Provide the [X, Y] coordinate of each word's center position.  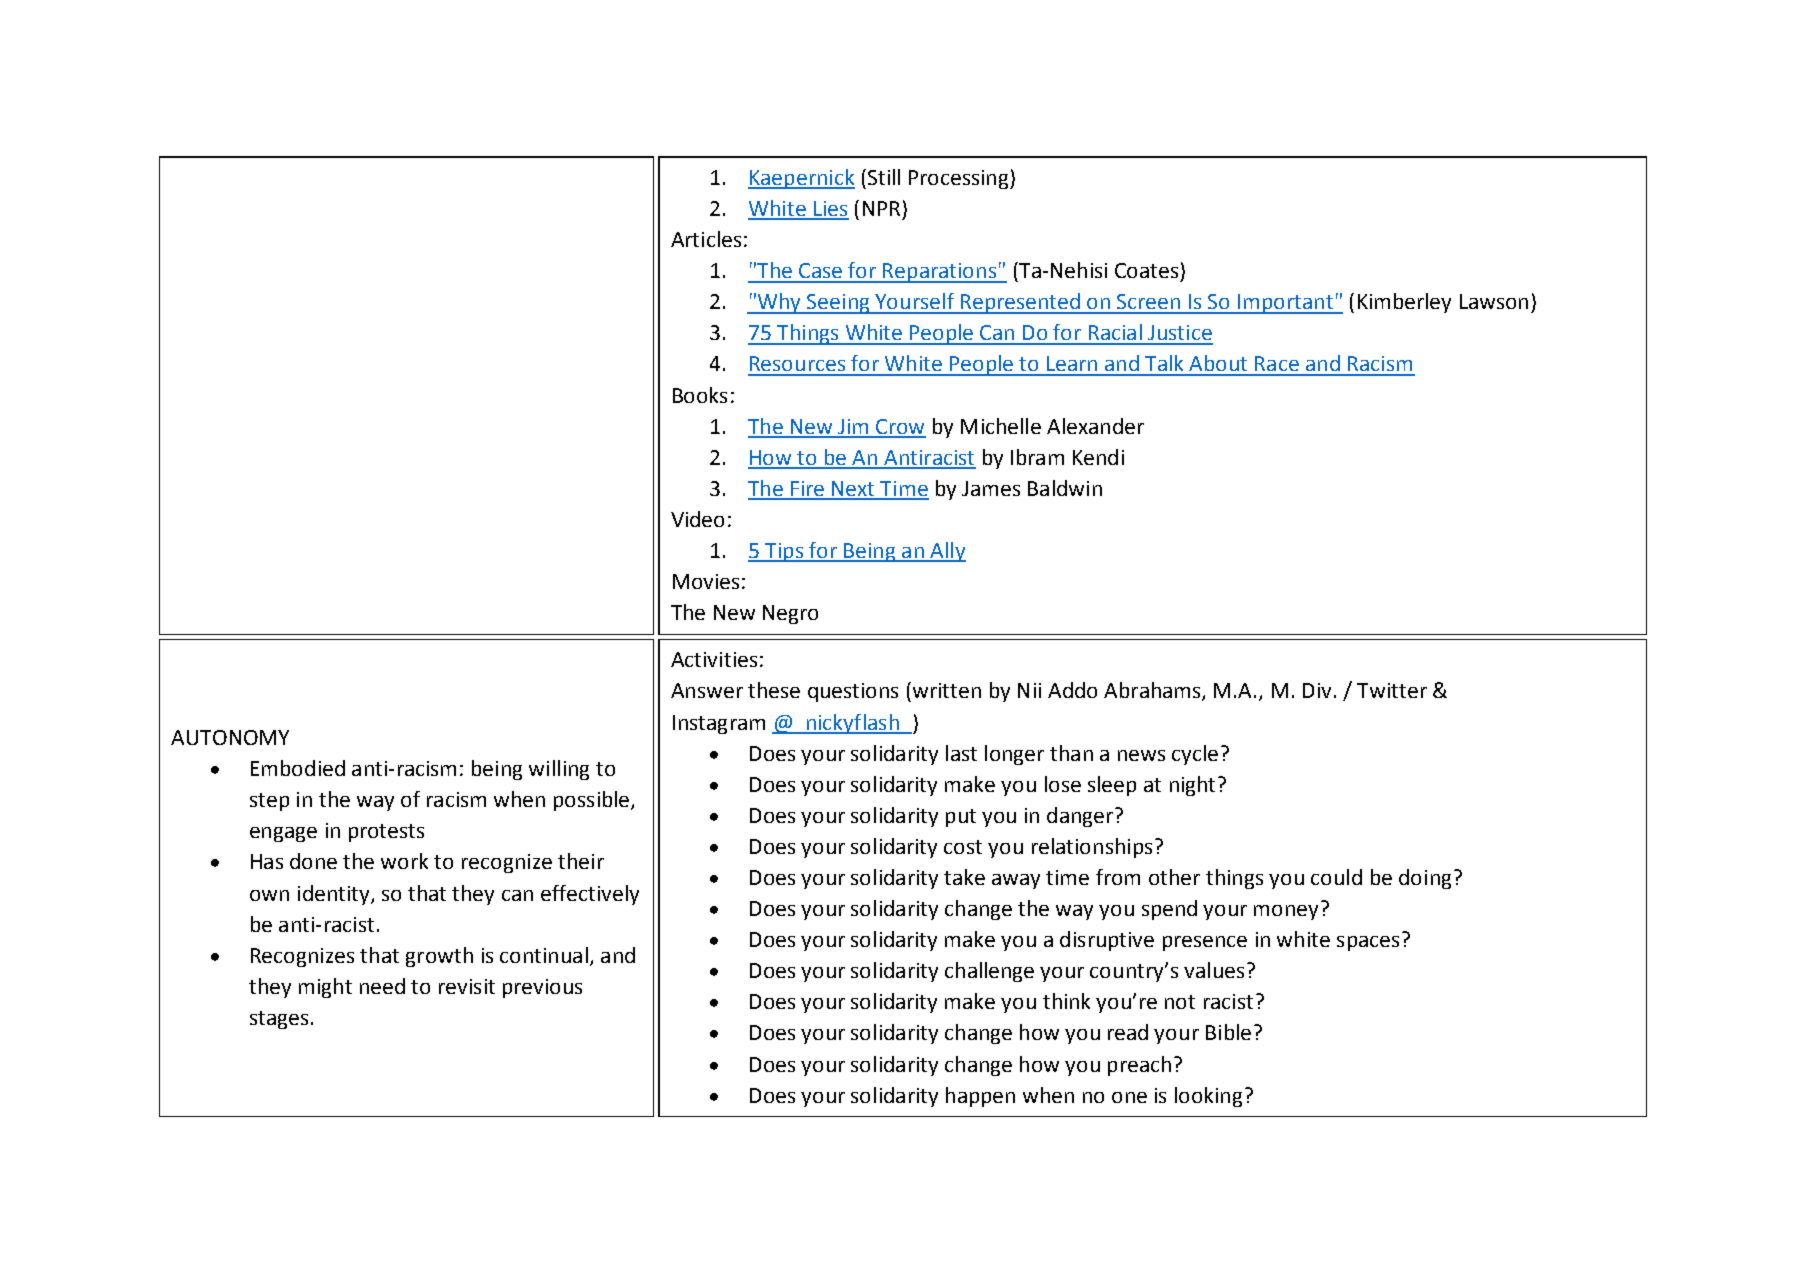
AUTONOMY [230, 737]
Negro [790, 614]
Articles [706, 239]
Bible [1228, 1032]
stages [279, 1020]
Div [1317, 690]
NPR [881, 208]
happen [980, 1097]
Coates [1146, 270]
